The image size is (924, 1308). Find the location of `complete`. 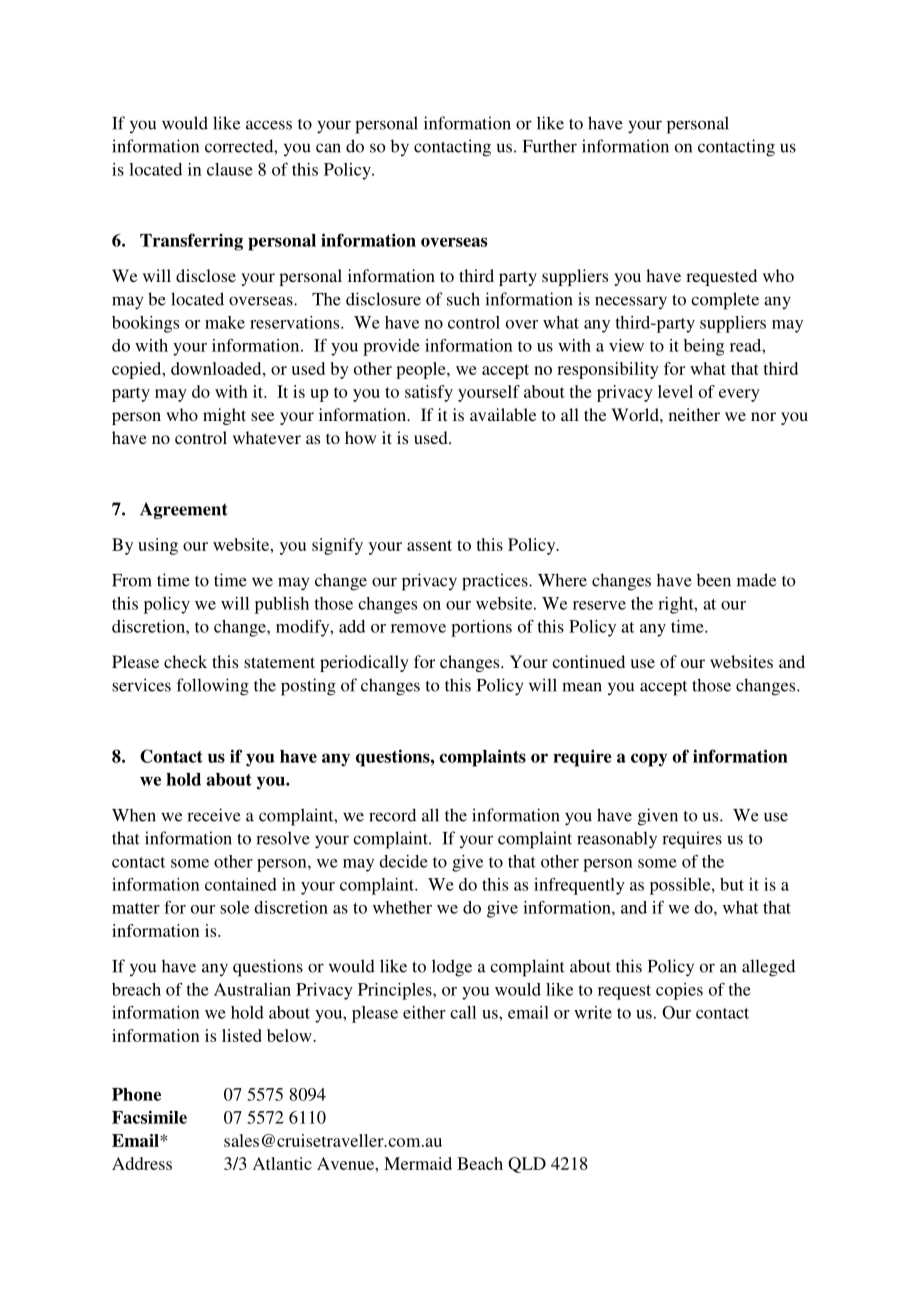

complete is located at coordinates (725, 301).
